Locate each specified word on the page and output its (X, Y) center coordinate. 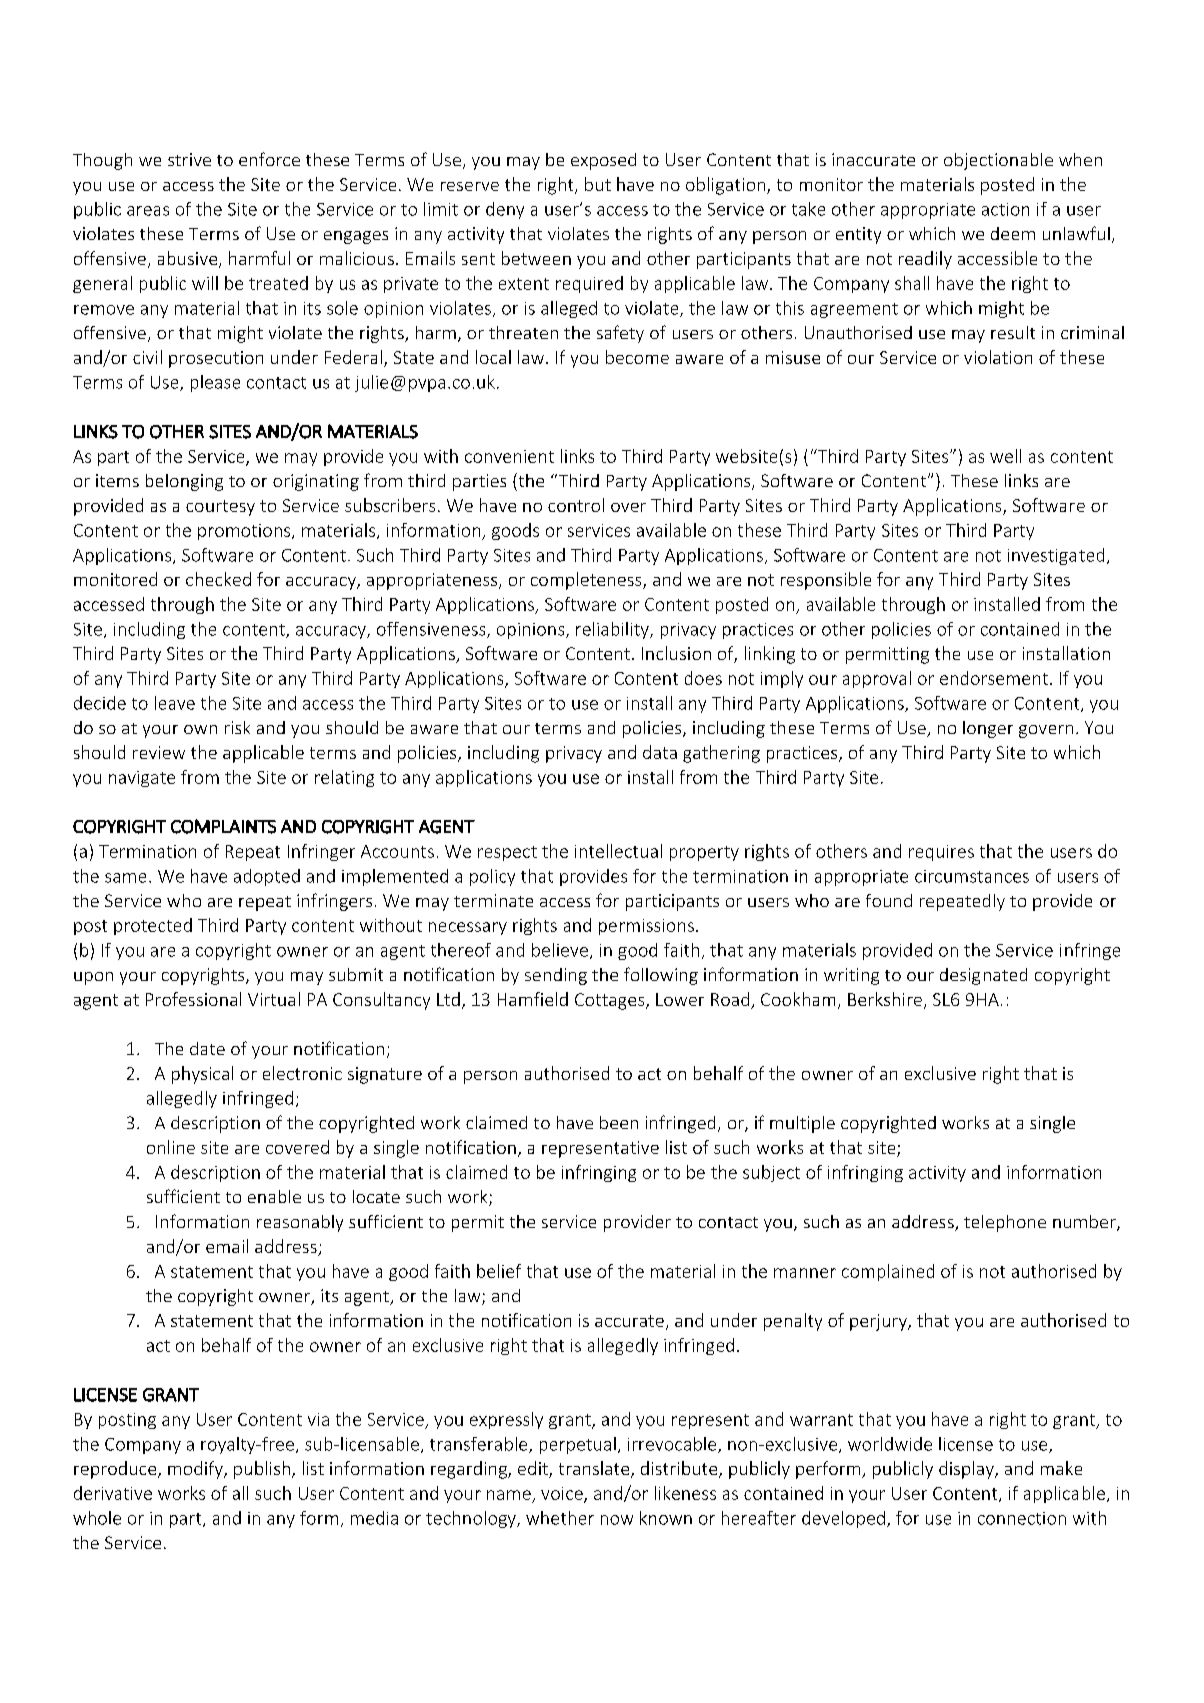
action (1005, 209)
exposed (603, 161)
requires (941, 853)
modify (196, 1470)
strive (189, 159)
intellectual (618, 851)
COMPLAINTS (223, 826)
